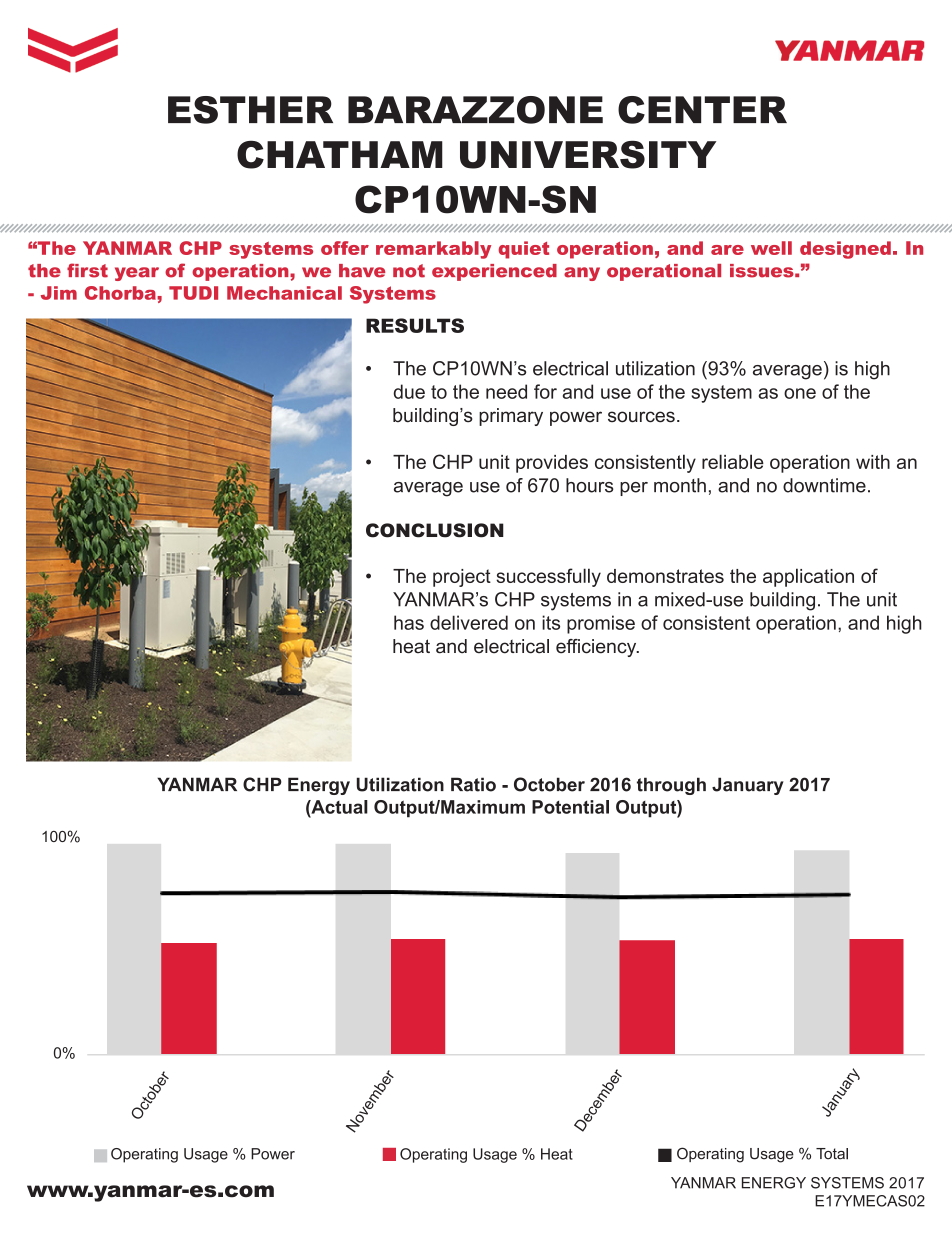  I want to click on CENTER, so click(702, 110).
